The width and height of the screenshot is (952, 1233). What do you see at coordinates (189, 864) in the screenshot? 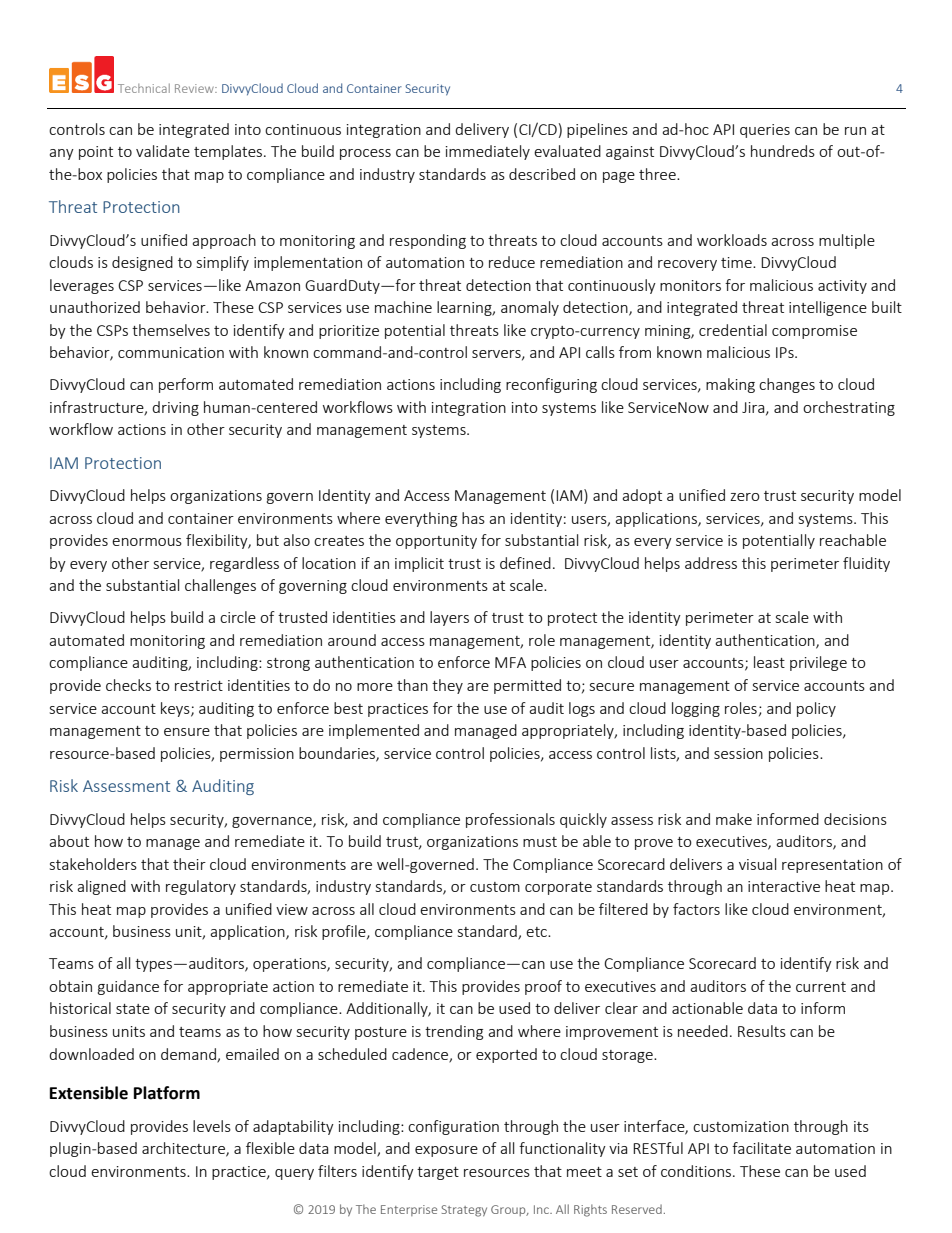
I see `their` at bounding box center [189, 864].
